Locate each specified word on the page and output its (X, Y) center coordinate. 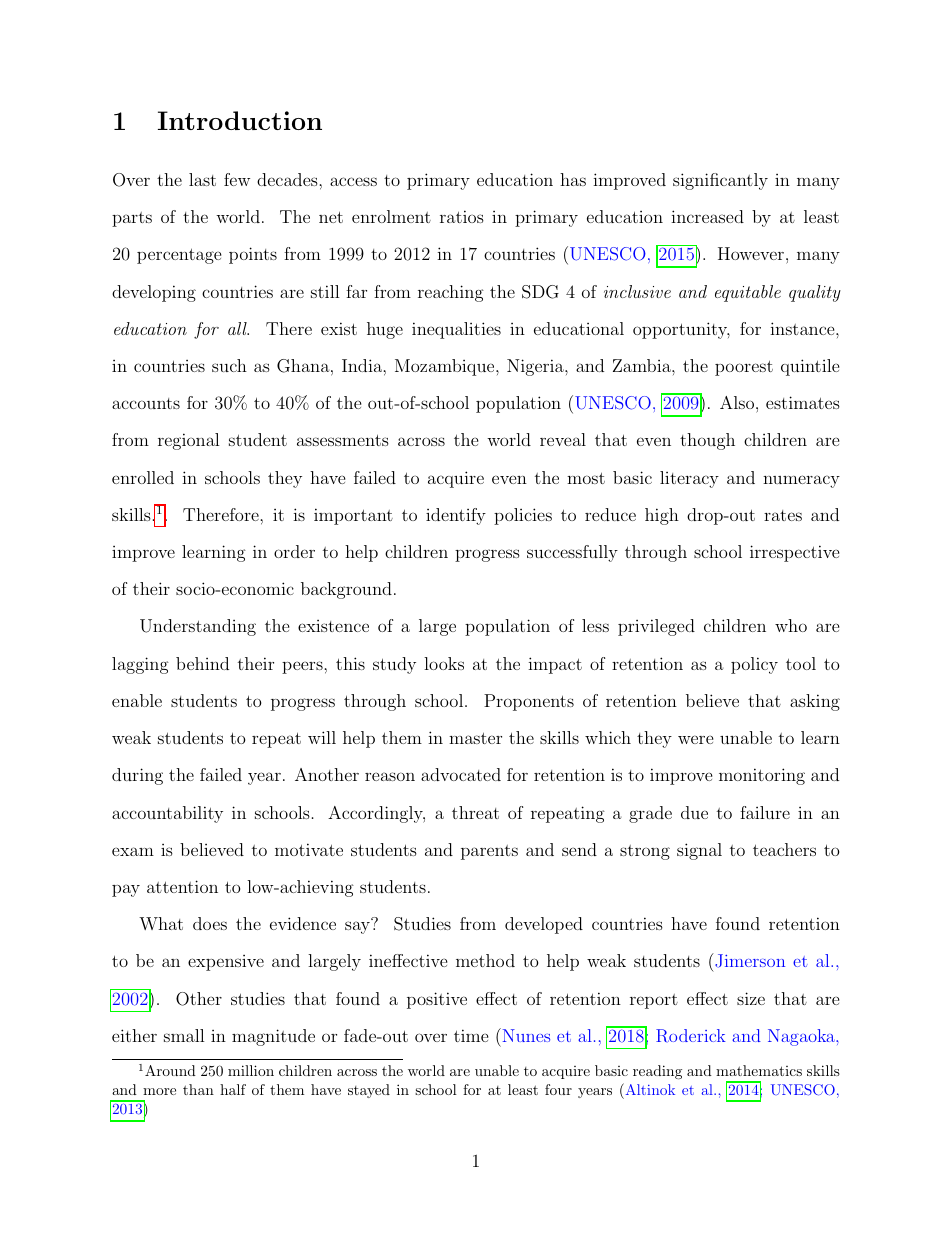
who (791, 625)
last (202, 179)
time (471, 1035)
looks (444, 663)
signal (699, 851)
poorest (744, 368)
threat (475, 812)
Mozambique (446, 367)
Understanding (198, 627)
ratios (462, 216)
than (198, 1089)
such (229, 365)
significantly (720, 181)
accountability (167, 814)
